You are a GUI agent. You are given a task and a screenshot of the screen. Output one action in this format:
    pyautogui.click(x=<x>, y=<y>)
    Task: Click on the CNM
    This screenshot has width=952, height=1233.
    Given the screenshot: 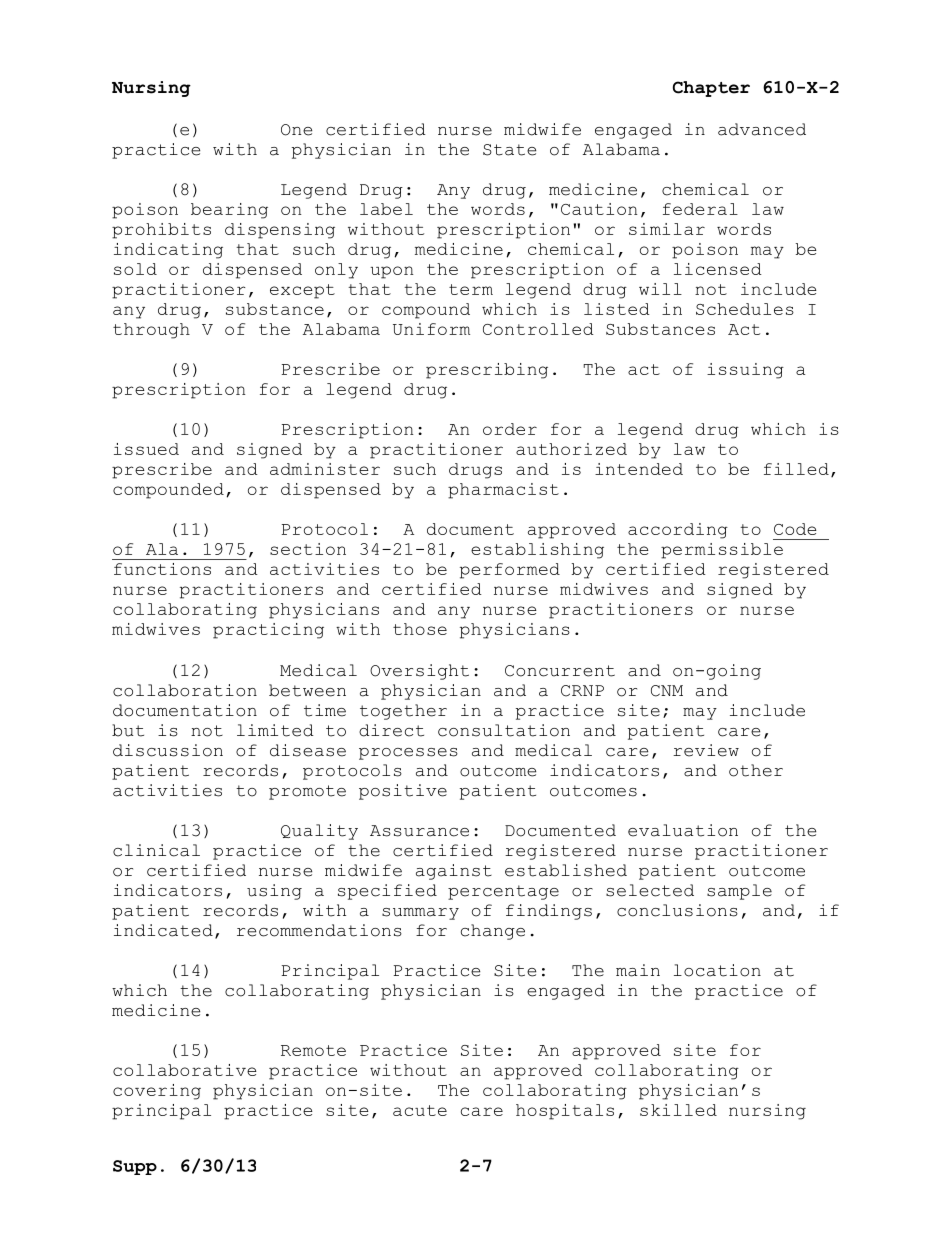 What is the action you would take?
    pyautogui.click(x=667, y=691)
